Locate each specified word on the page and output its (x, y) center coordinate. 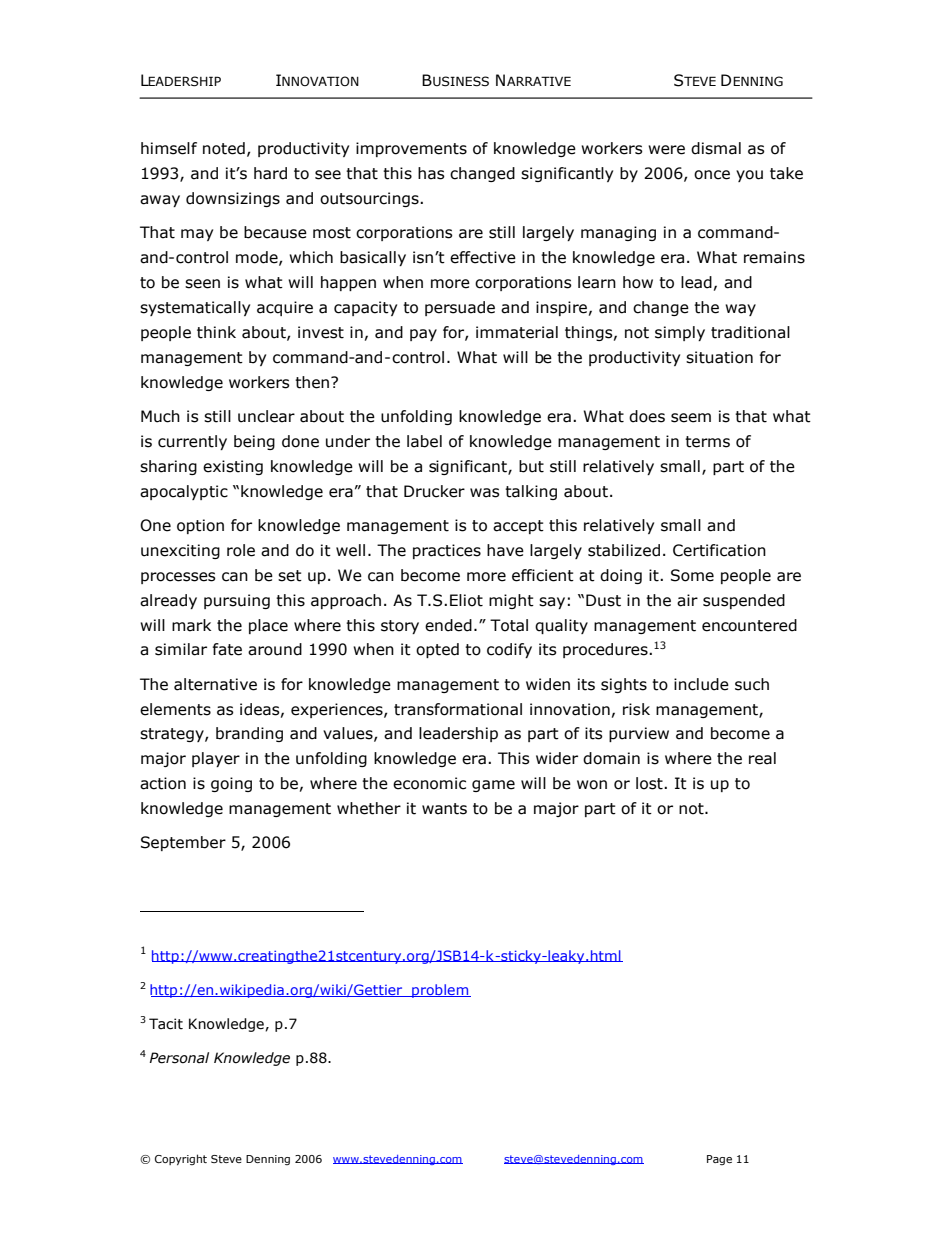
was (485, 493)
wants (444, 809)
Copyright (181, 1159)
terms (707, 442)
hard (270, 173)
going (231, 784)
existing (233, 467)
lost (650, 783)
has (431, 173)
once (712, 175)
